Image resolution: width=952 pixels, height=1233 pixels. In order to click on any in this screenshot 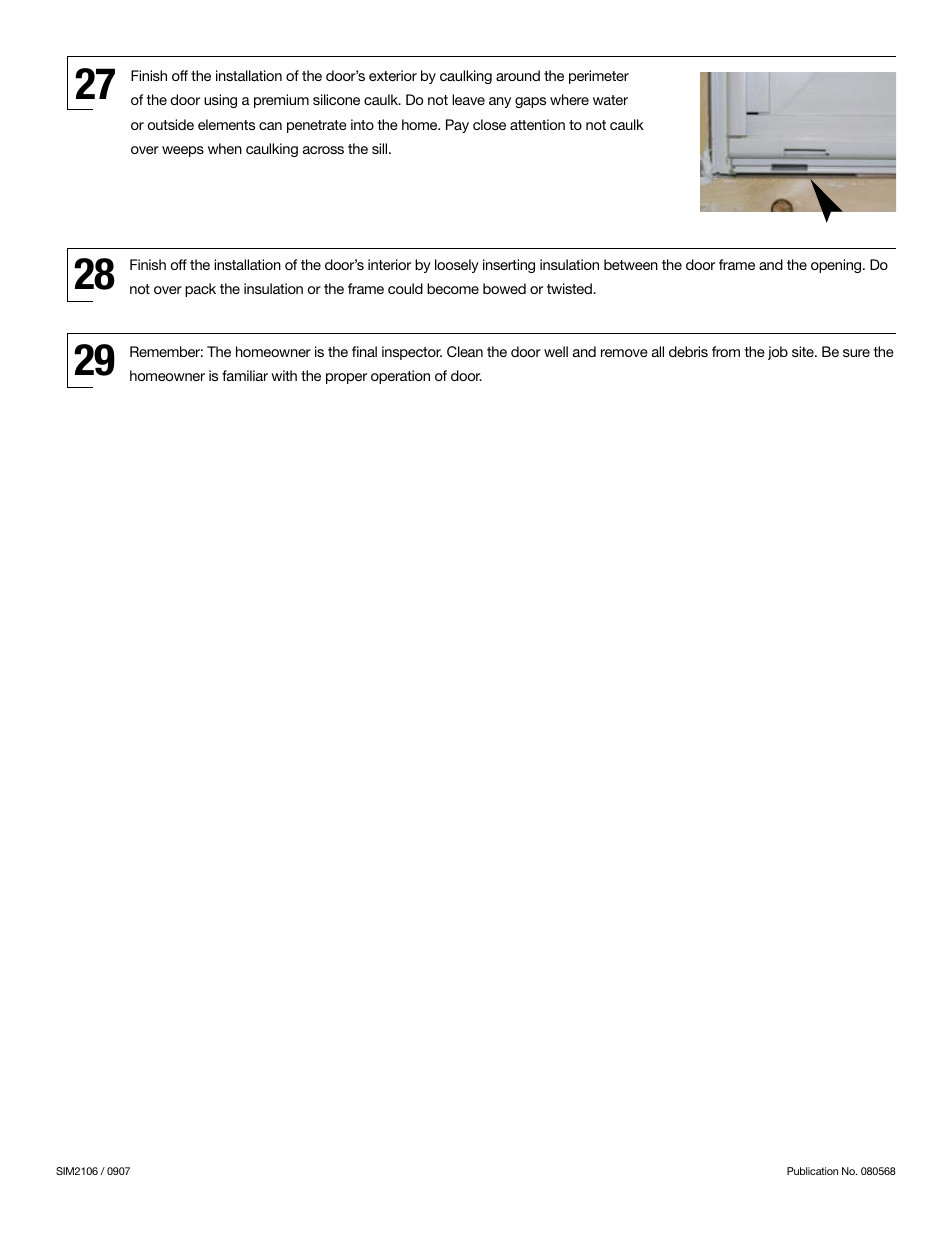, I will do `click(500, 102)`.
